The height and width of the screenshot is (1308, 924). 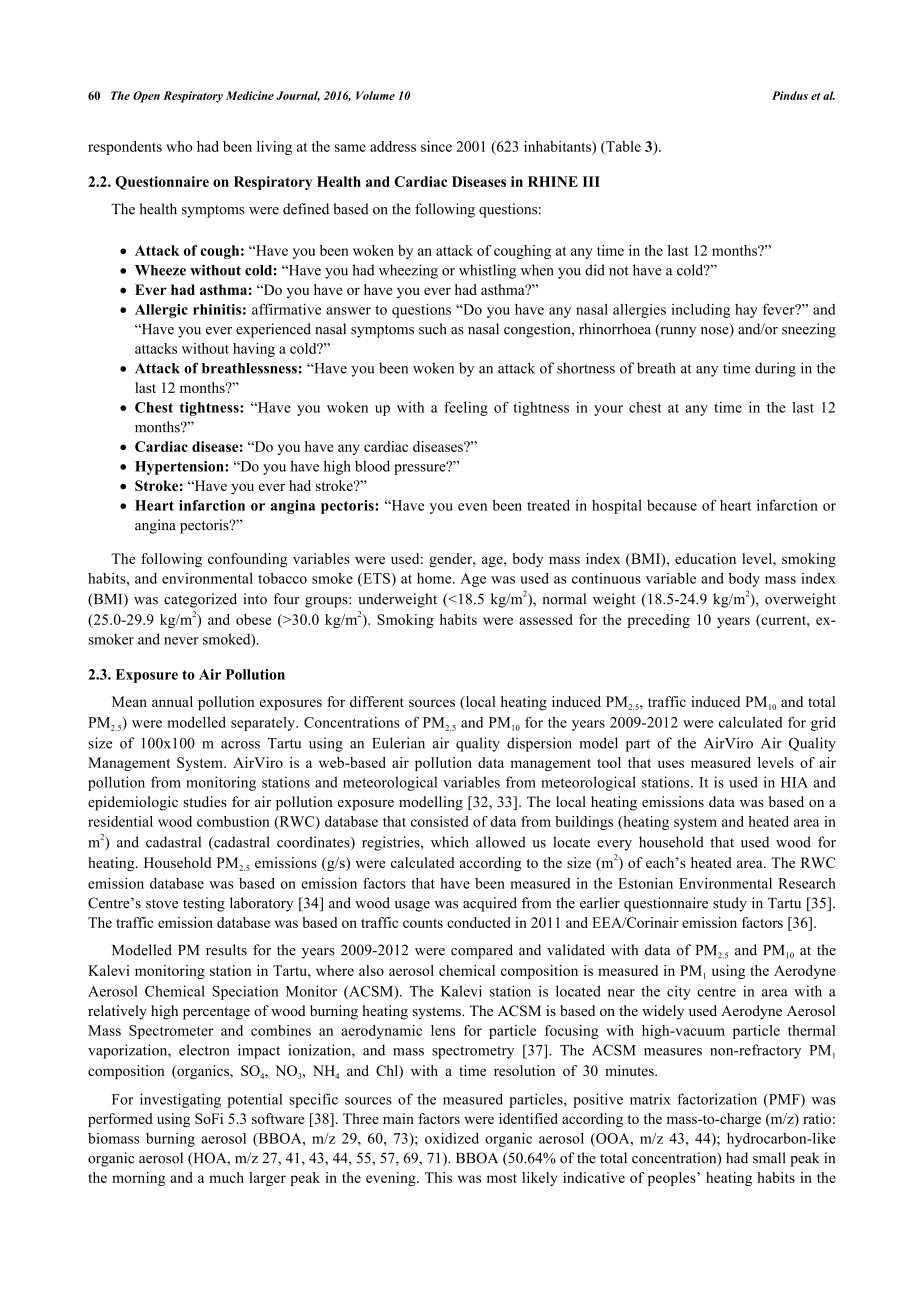 I want to click on since, so click(x=436, y=146).
